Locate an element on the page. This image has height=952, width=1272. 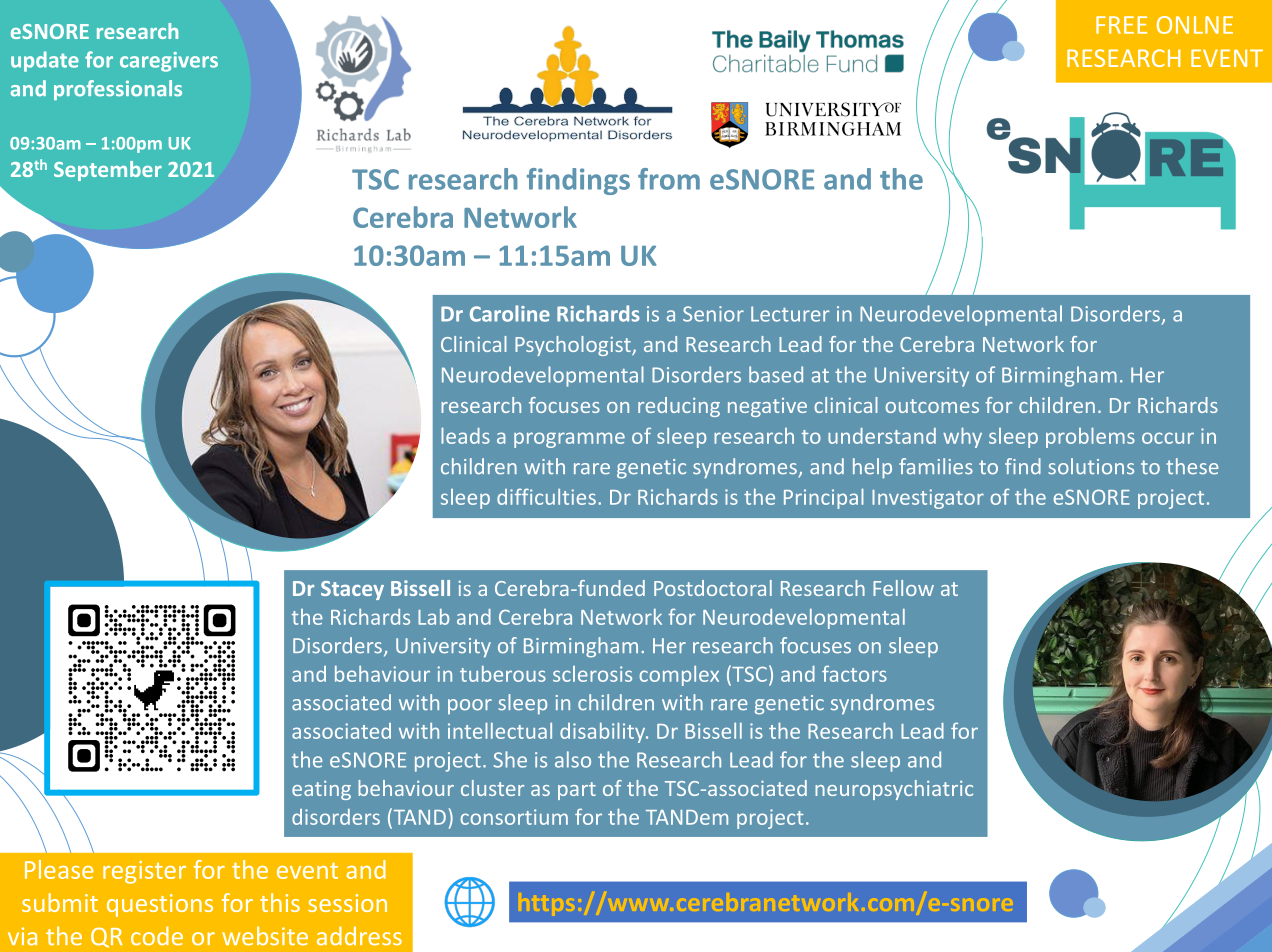
Stacey is located at coordinates (352, 590).
